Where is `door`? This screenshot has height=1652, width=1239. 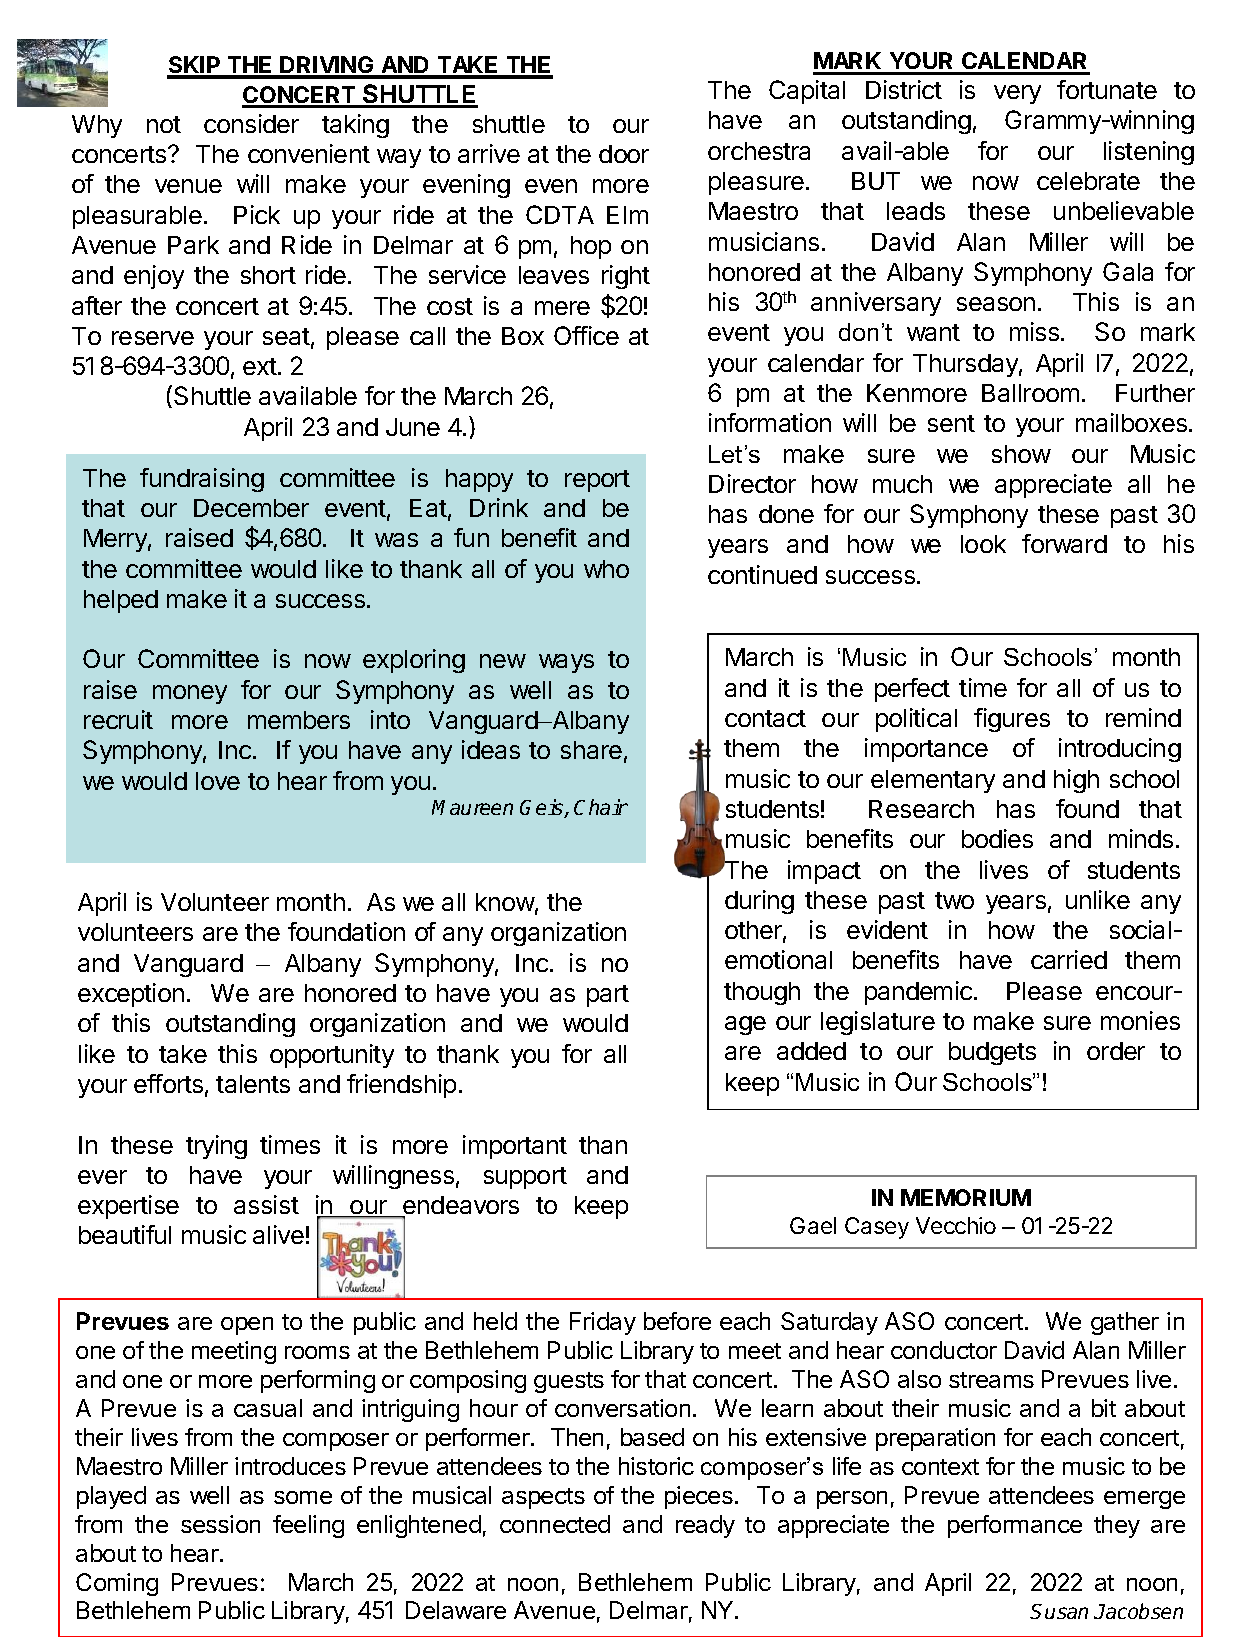 door is located at coordinates (624, 154).
